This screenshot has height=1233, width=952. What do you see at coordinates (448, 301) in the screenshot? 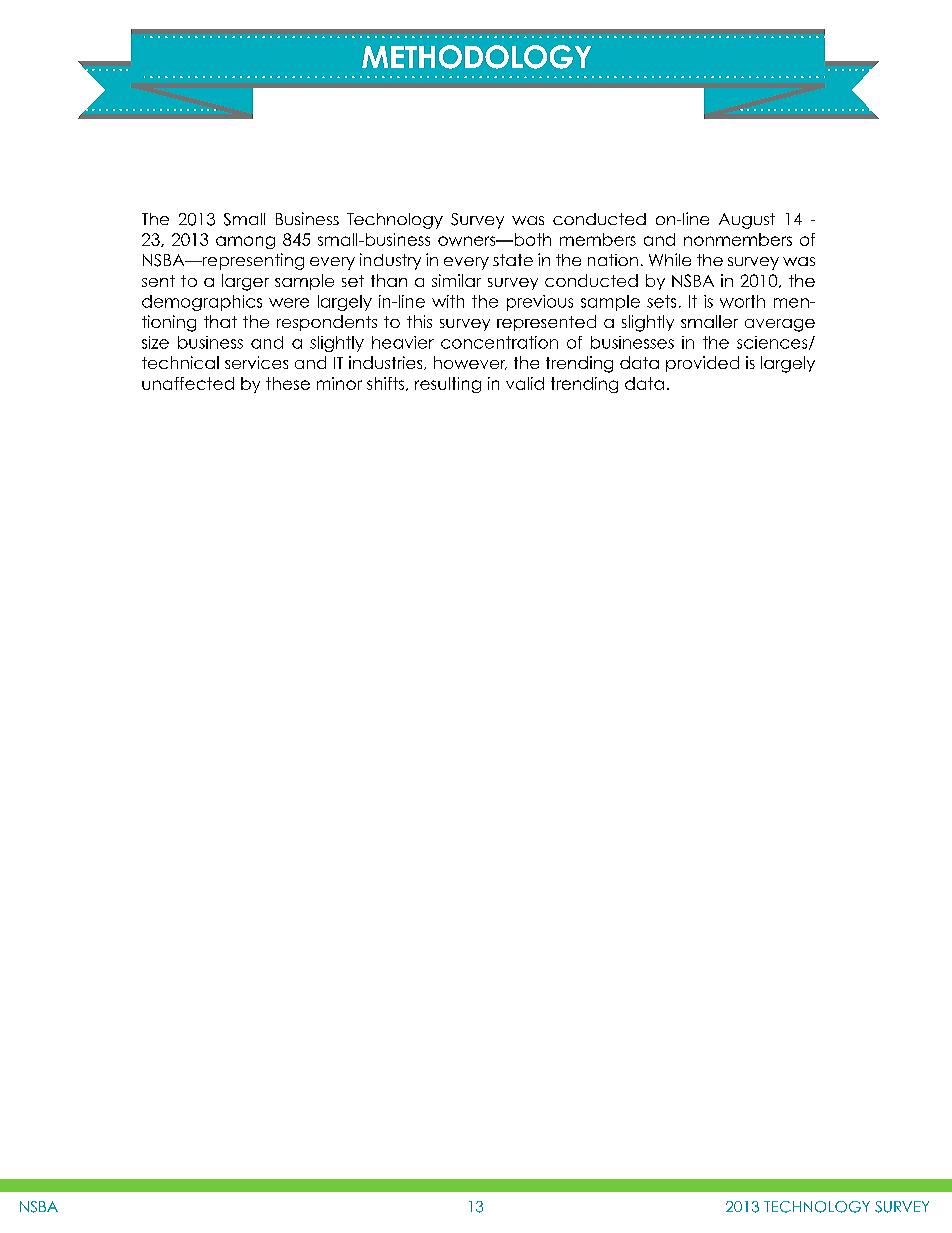
I see `with` at bounding box center [448, 301].
